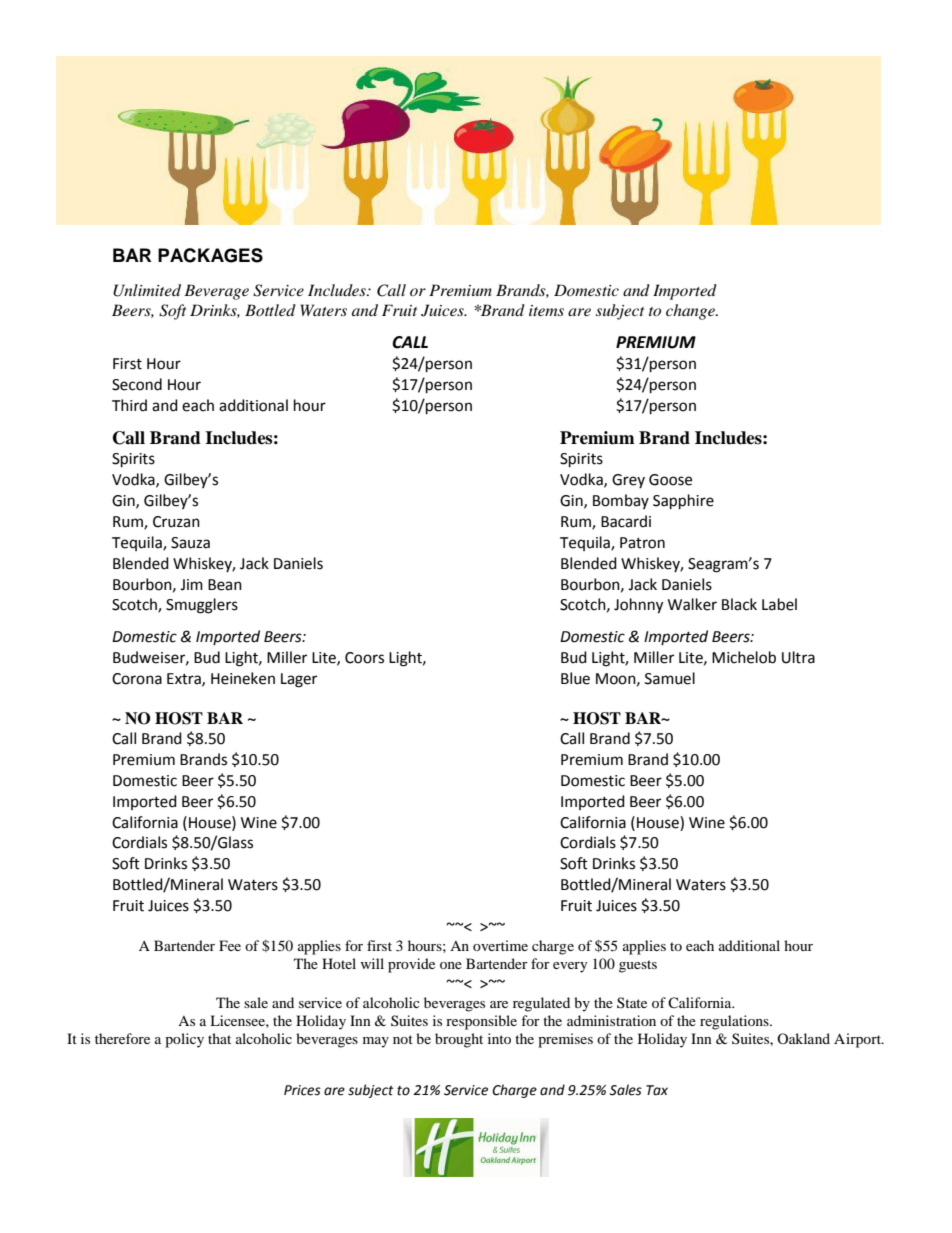  What do you see at coordinates (691, 312) in the screenshot?
I see `change` at bounding box center [691, 312].
